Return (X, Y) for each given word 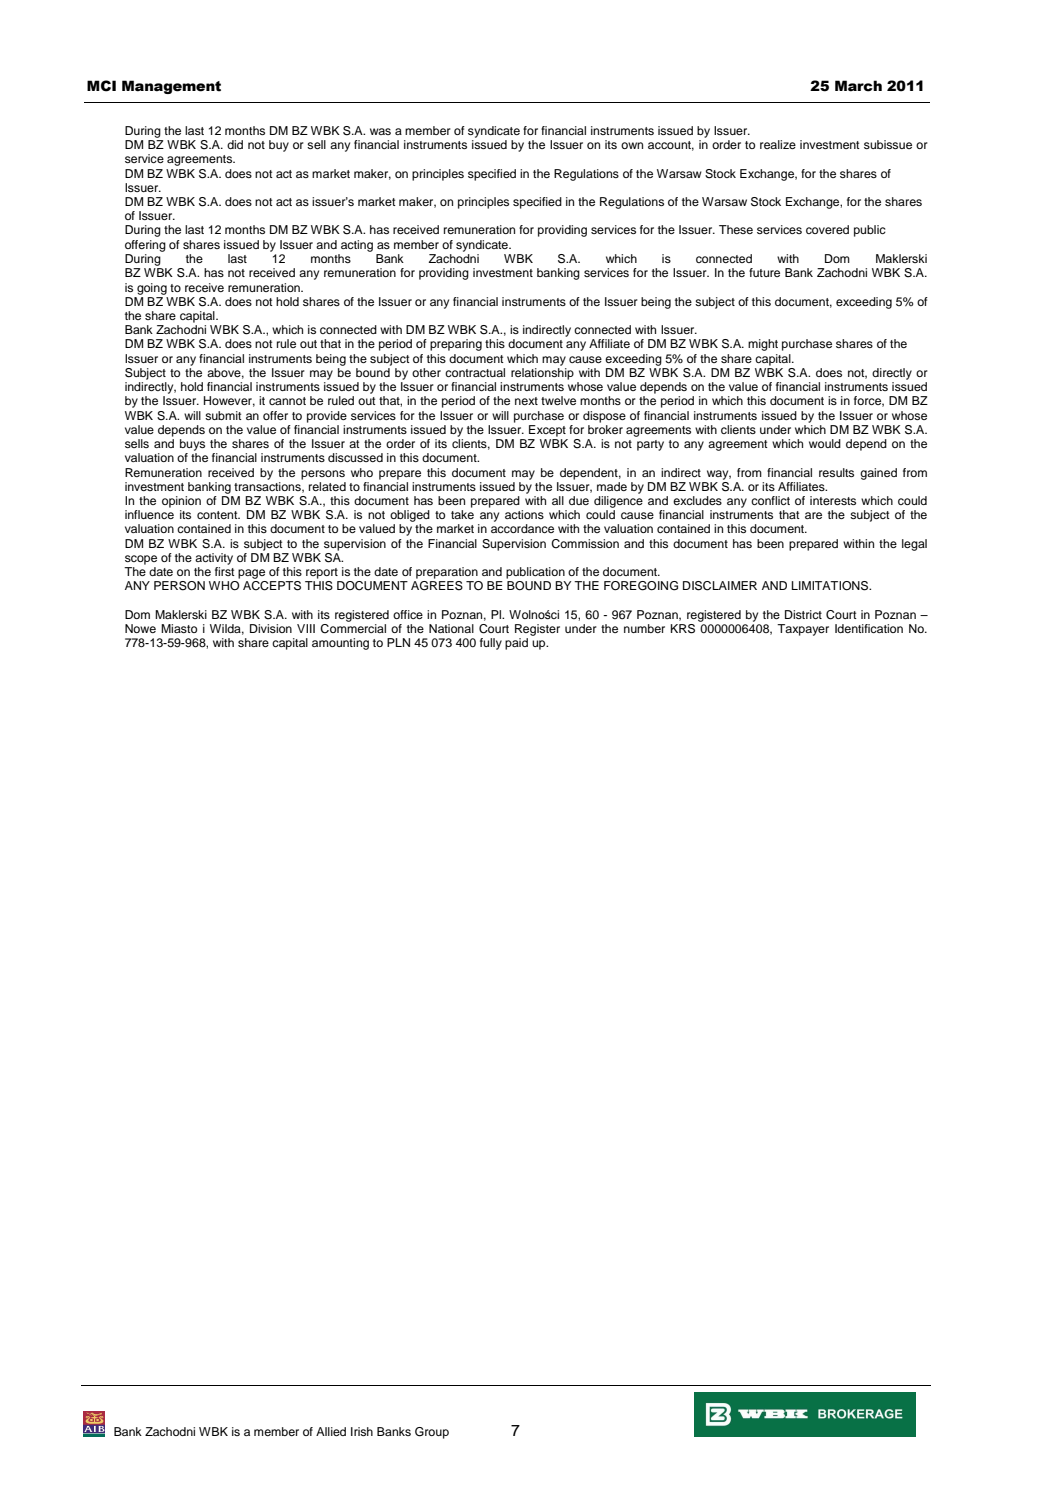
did (235, 144)
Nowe (140, 628)
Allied (331, 1431)
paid (516, 644)
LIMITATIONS (831, 586)
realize (778, 144)
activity (214, 559)
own (632, 145)
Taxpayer (803, 630)
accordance (522, 528)
